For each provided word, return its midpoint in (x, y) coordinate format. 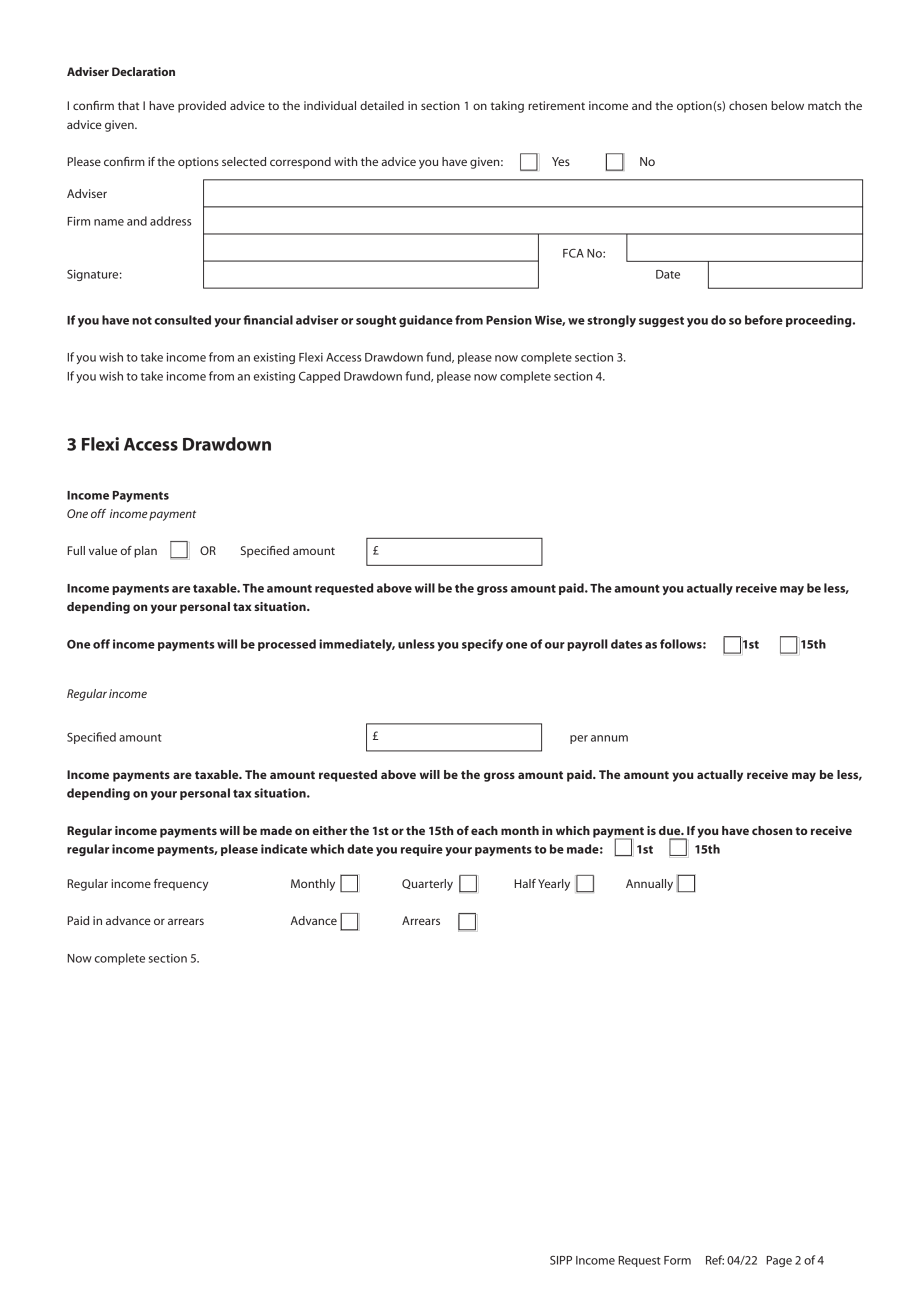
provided (202, 107)
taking (507, 107)
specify (482, 645)
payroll (587, 645)
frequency (181, 885)
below (787, 105)
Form (677, 1260)
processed (287, 645)
